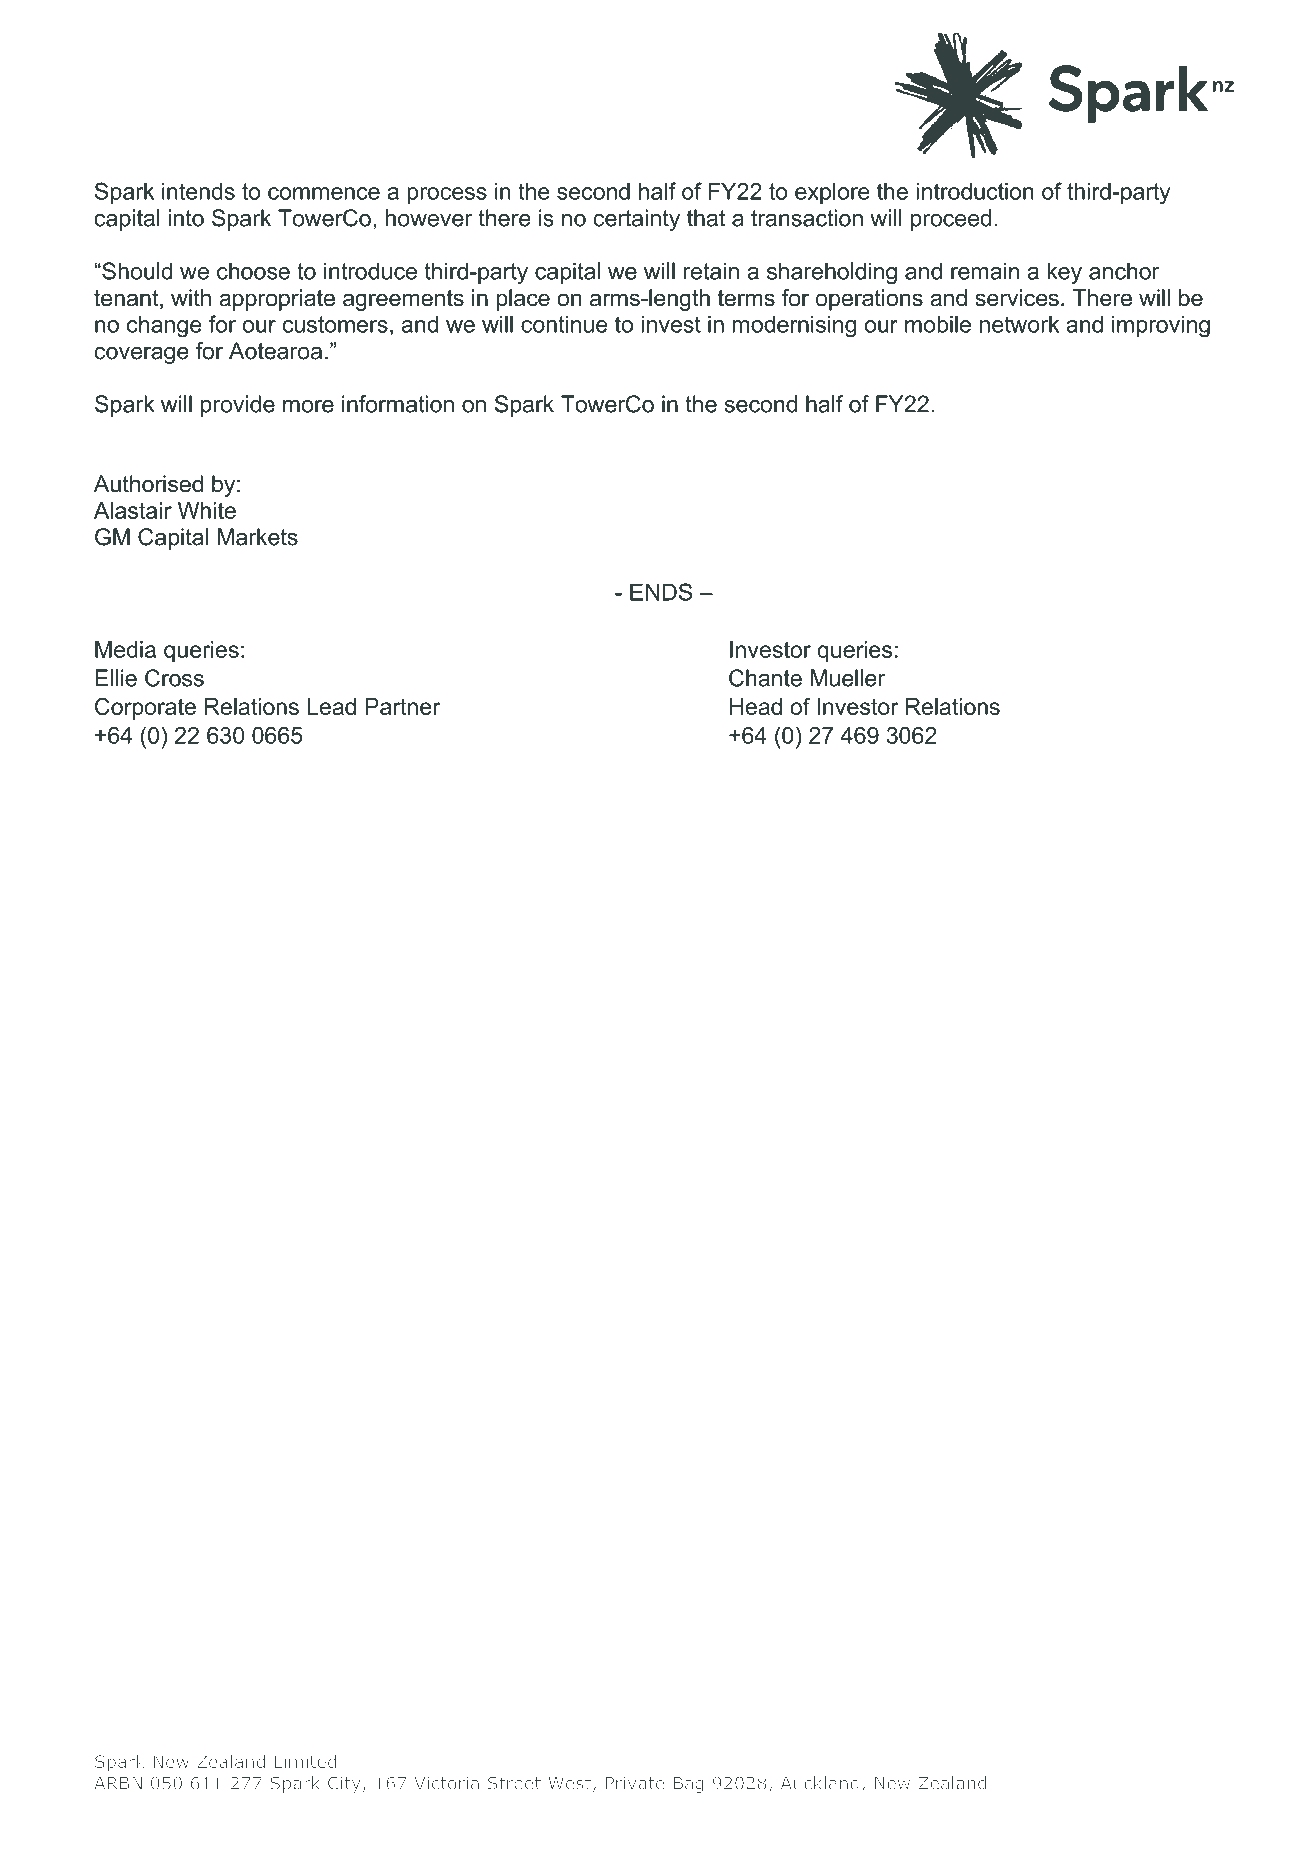 The height and width of the page is (1854, 1311). I want to click on key, so click(1064, 273).
